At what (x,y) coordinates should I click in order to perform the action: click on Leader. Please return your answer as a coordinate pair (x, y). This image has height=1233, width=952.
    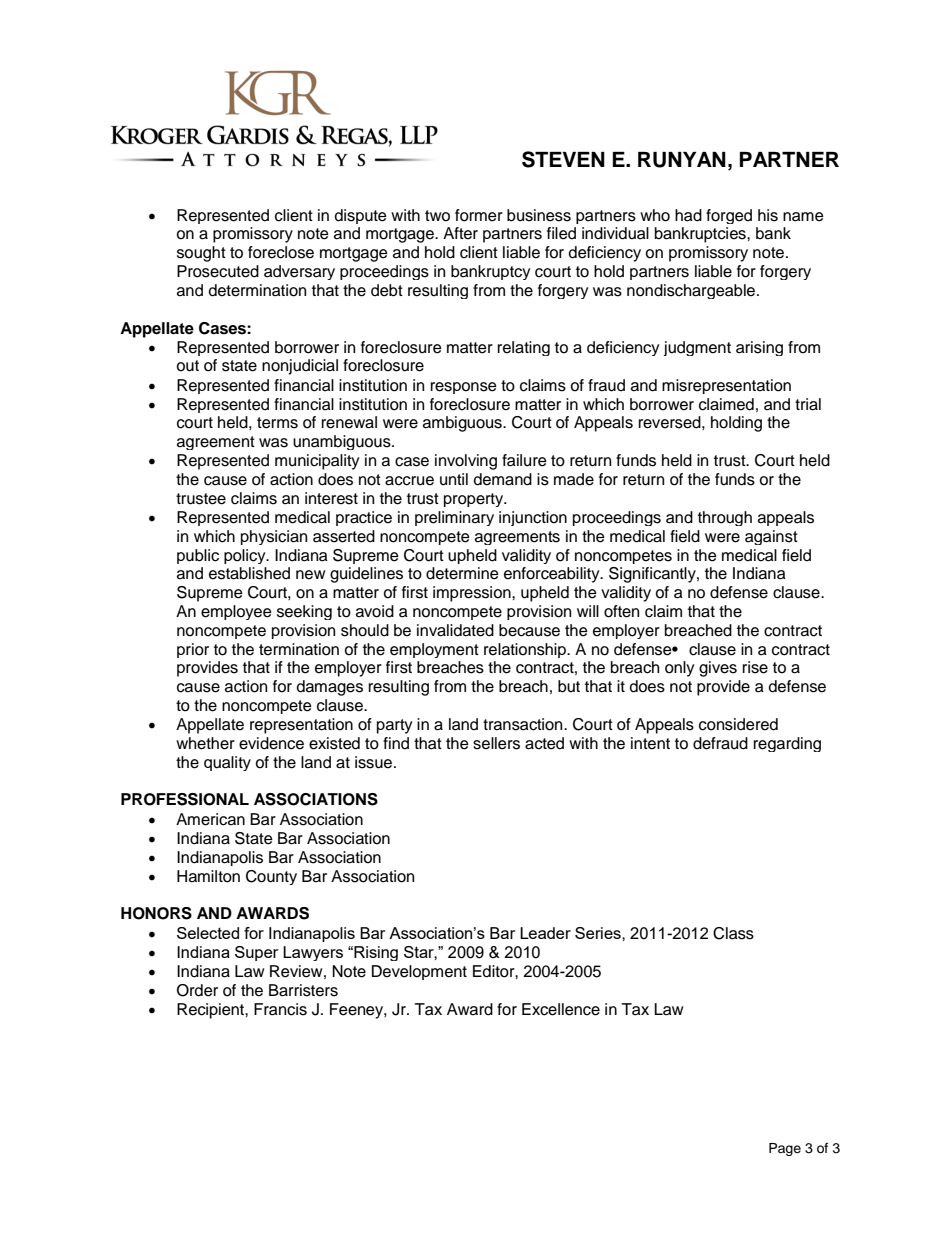
    Looking at the image, I should click on (545, 933).
